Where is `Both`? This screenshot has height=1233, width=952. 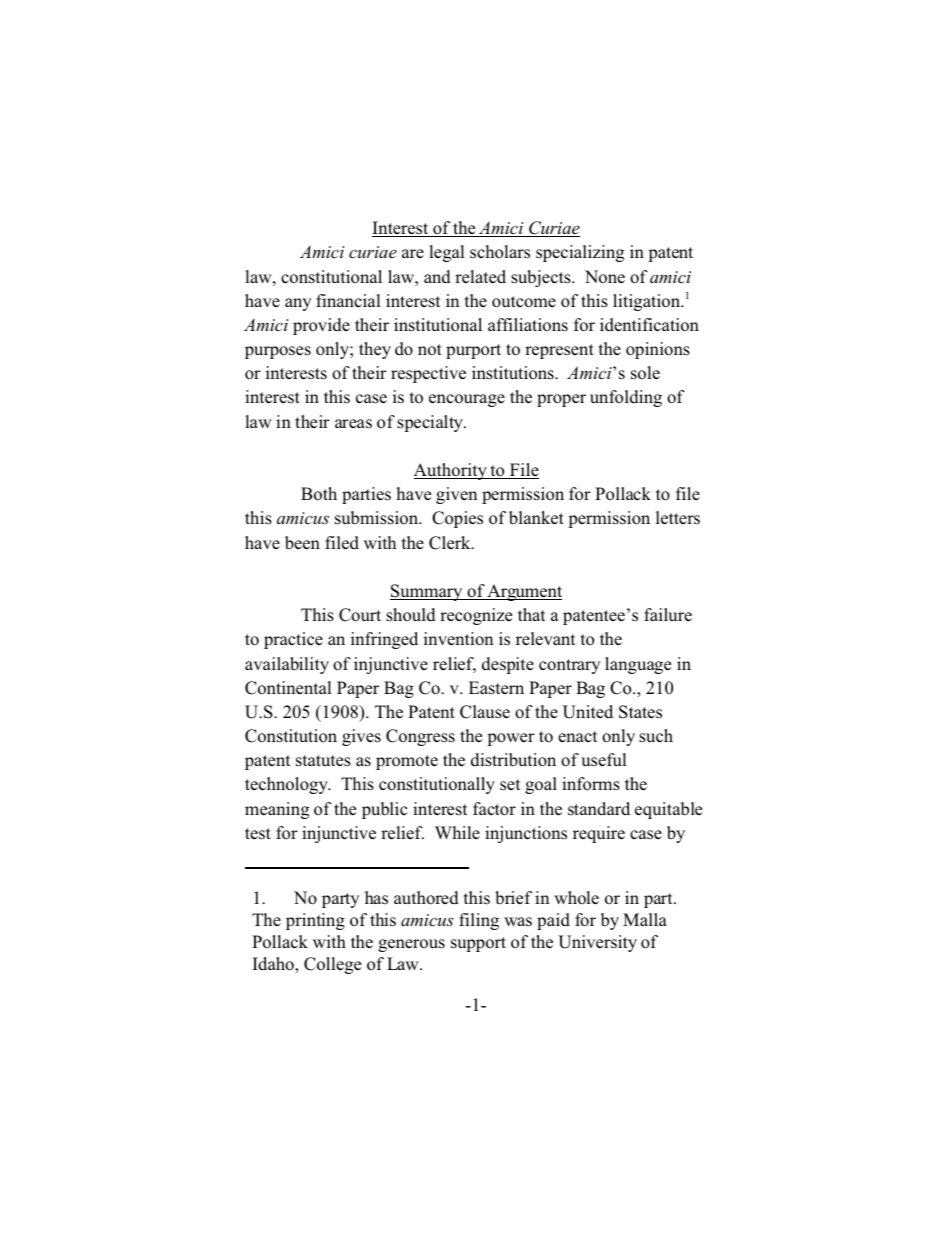 Both is located at coordinates (319, 493).
